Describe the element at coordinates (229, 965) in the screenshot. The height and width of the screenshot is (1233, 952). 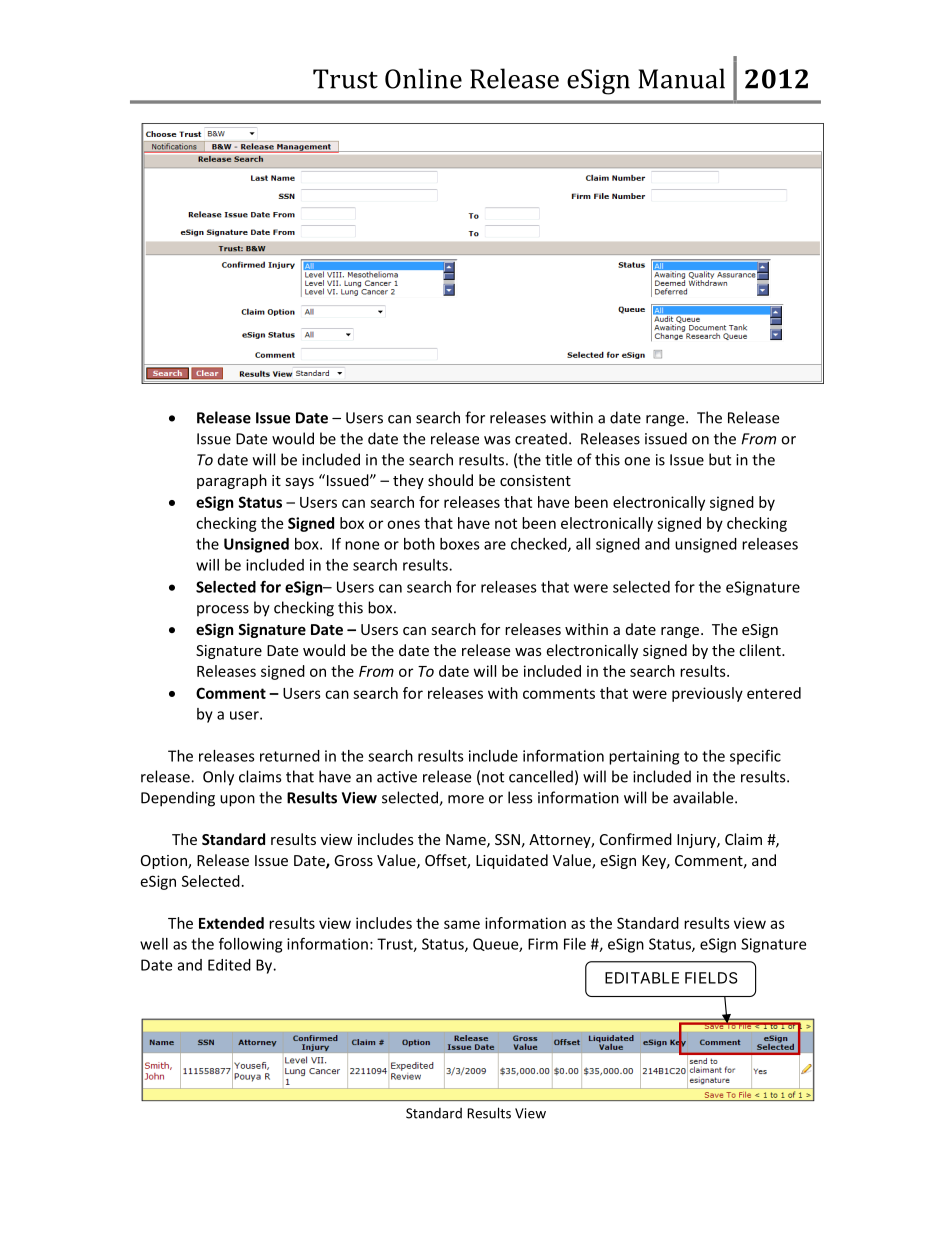
I see `Edited` at that location.
